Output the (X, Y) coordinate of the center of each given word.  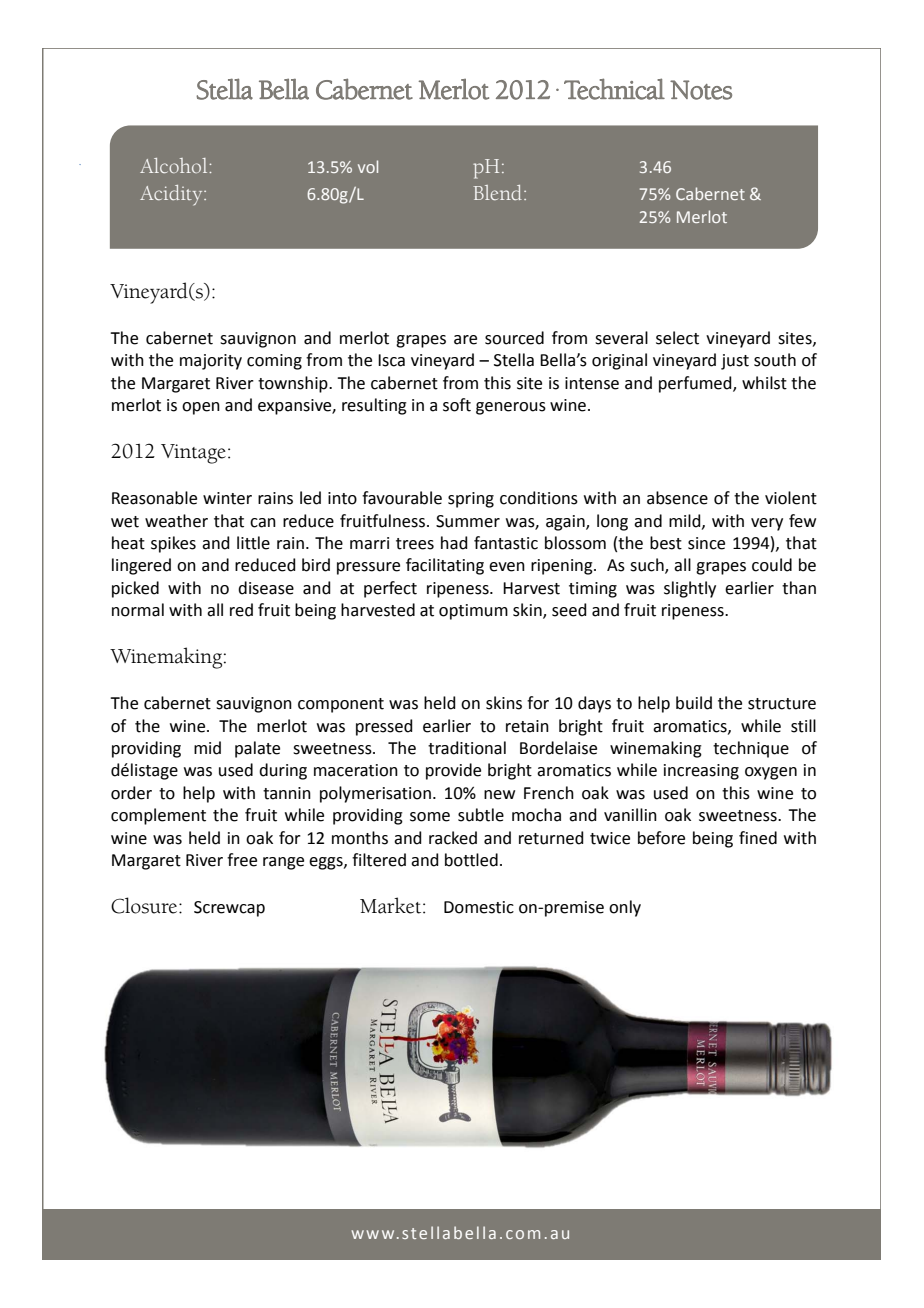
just (735, 362)
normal (138, 610)
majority (211, 362)
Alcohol (175, 165)
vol (368, 166)
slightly (690, 589)
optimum (473, 612)
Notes (701, 90)
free (242, 860)
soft (457, 405)
